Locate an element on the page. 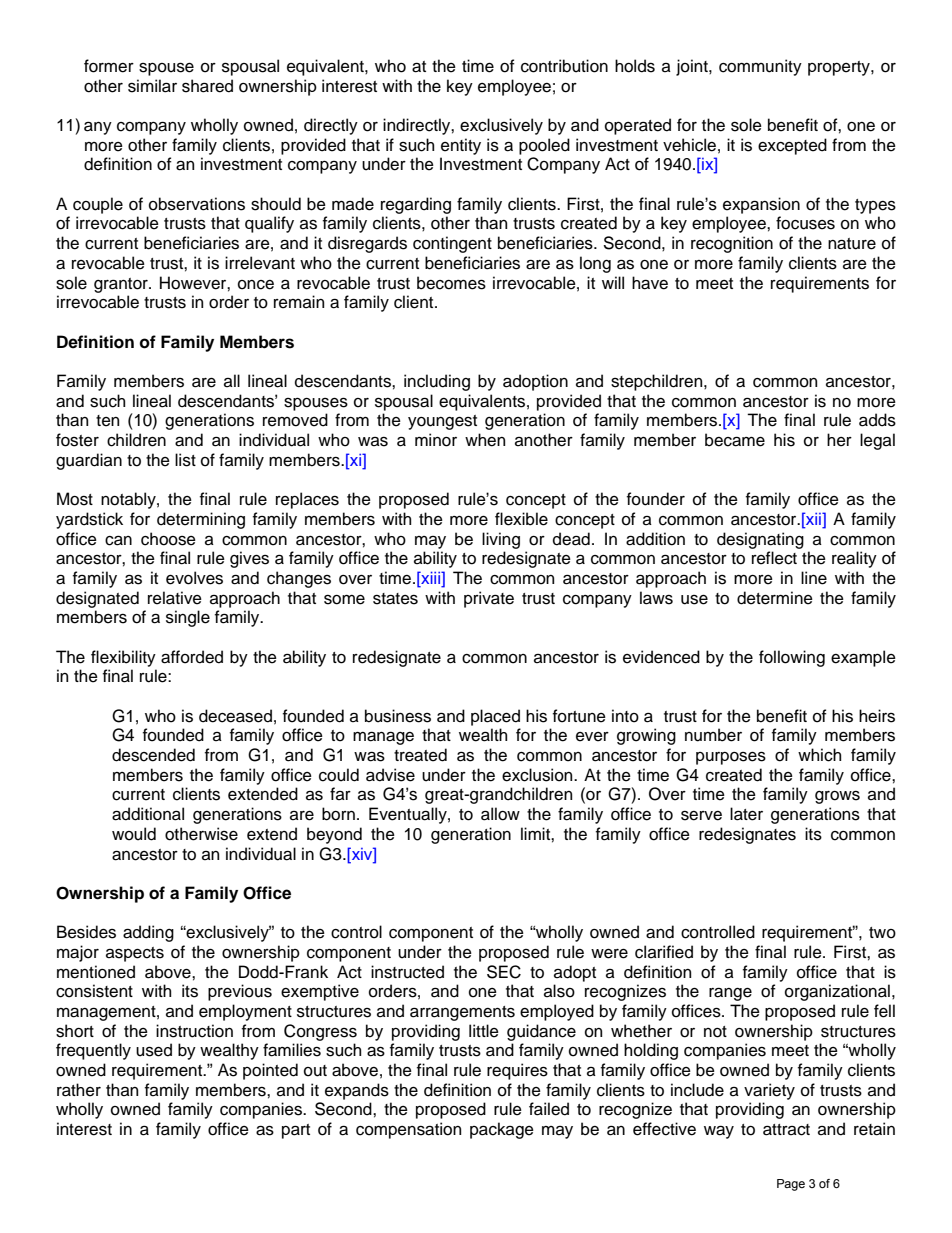 The height and width of the image is (1233, 952). descended is located at coordinates (153, 755).
